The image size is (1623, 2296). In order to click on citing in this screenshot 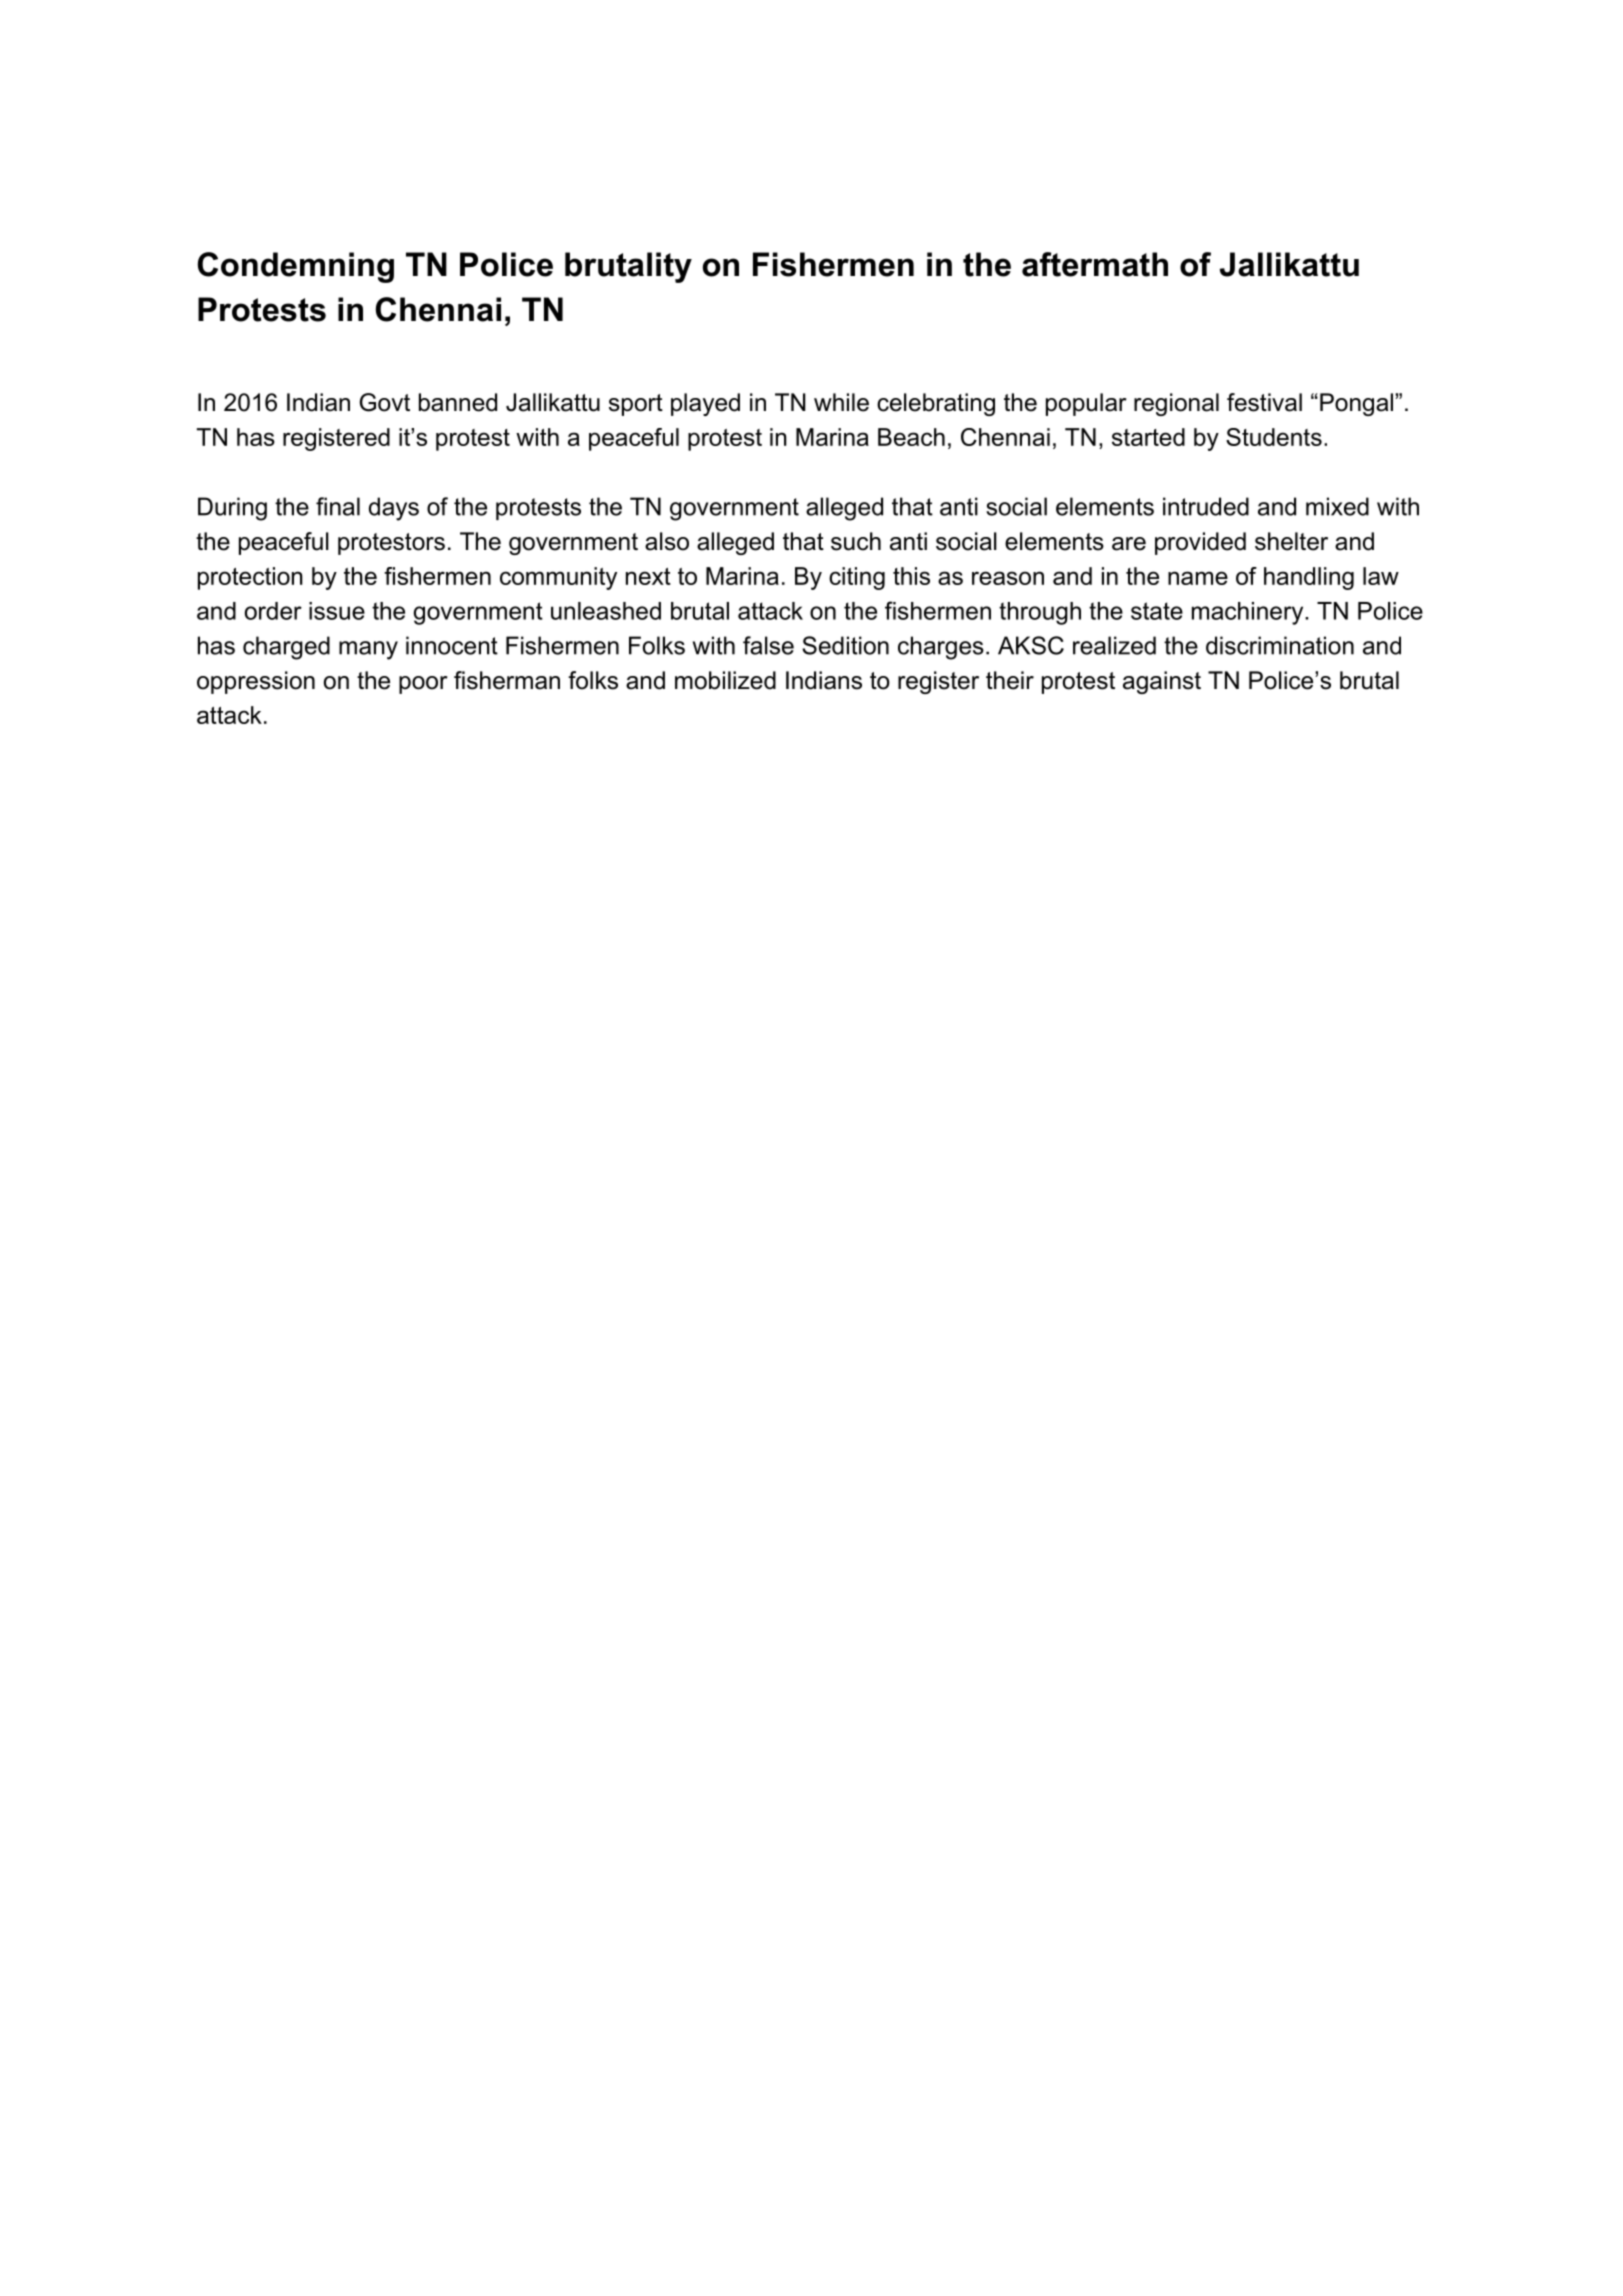, I will do `click(857, 578)`.
